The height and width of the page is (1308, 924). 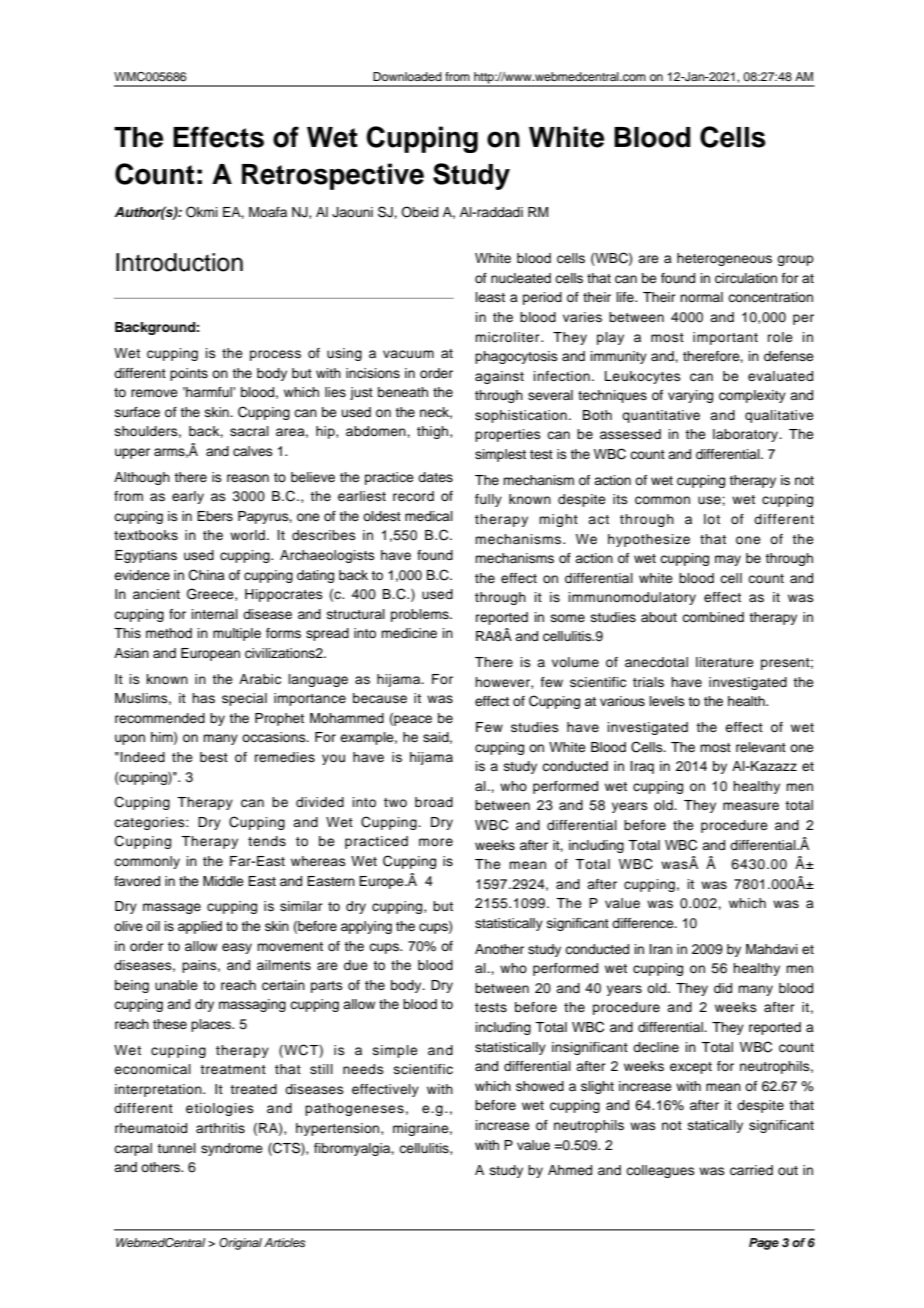 I want to click on against, so click(x=499, y=377).
